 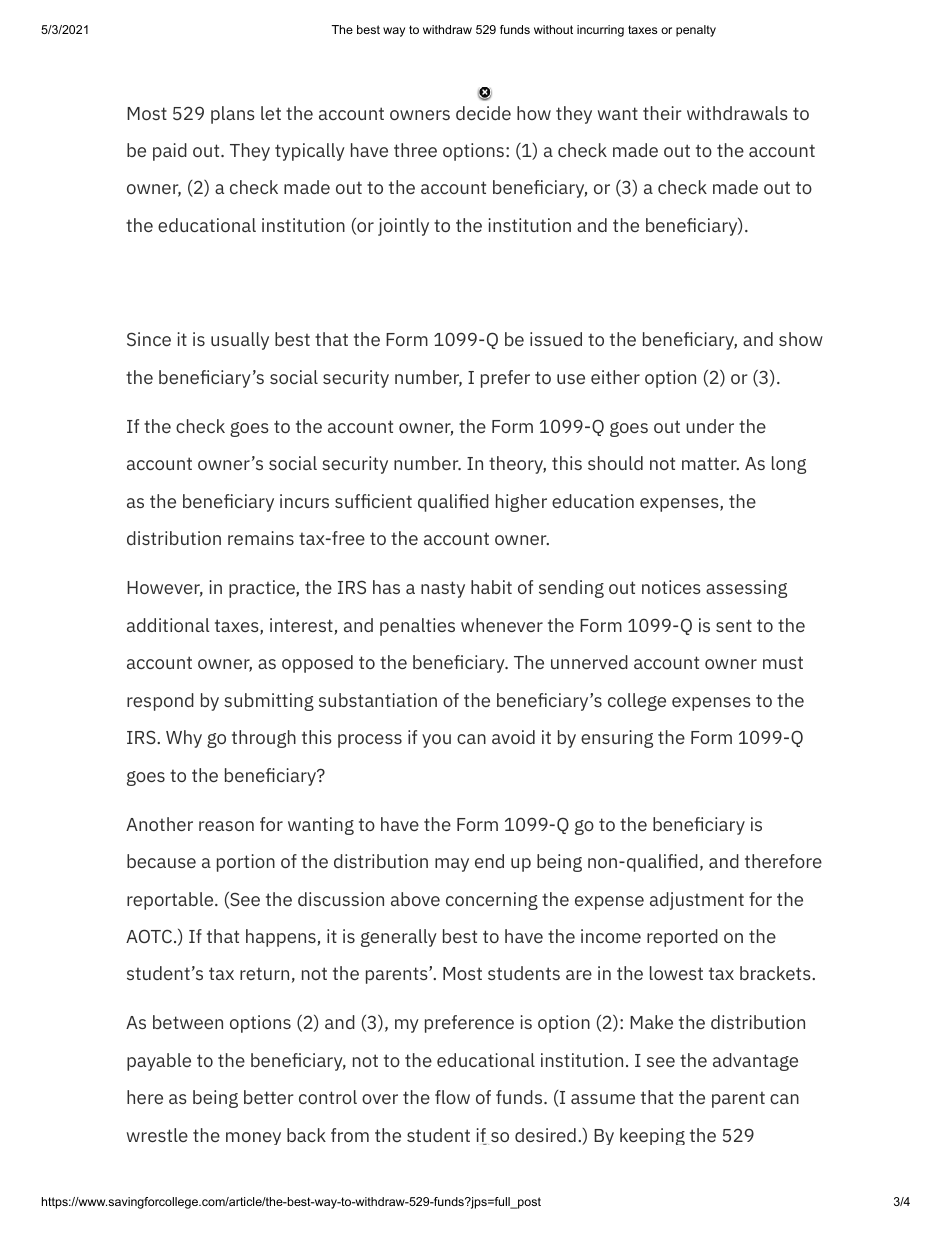 I want to click on must, so click(x=783, y=662).
